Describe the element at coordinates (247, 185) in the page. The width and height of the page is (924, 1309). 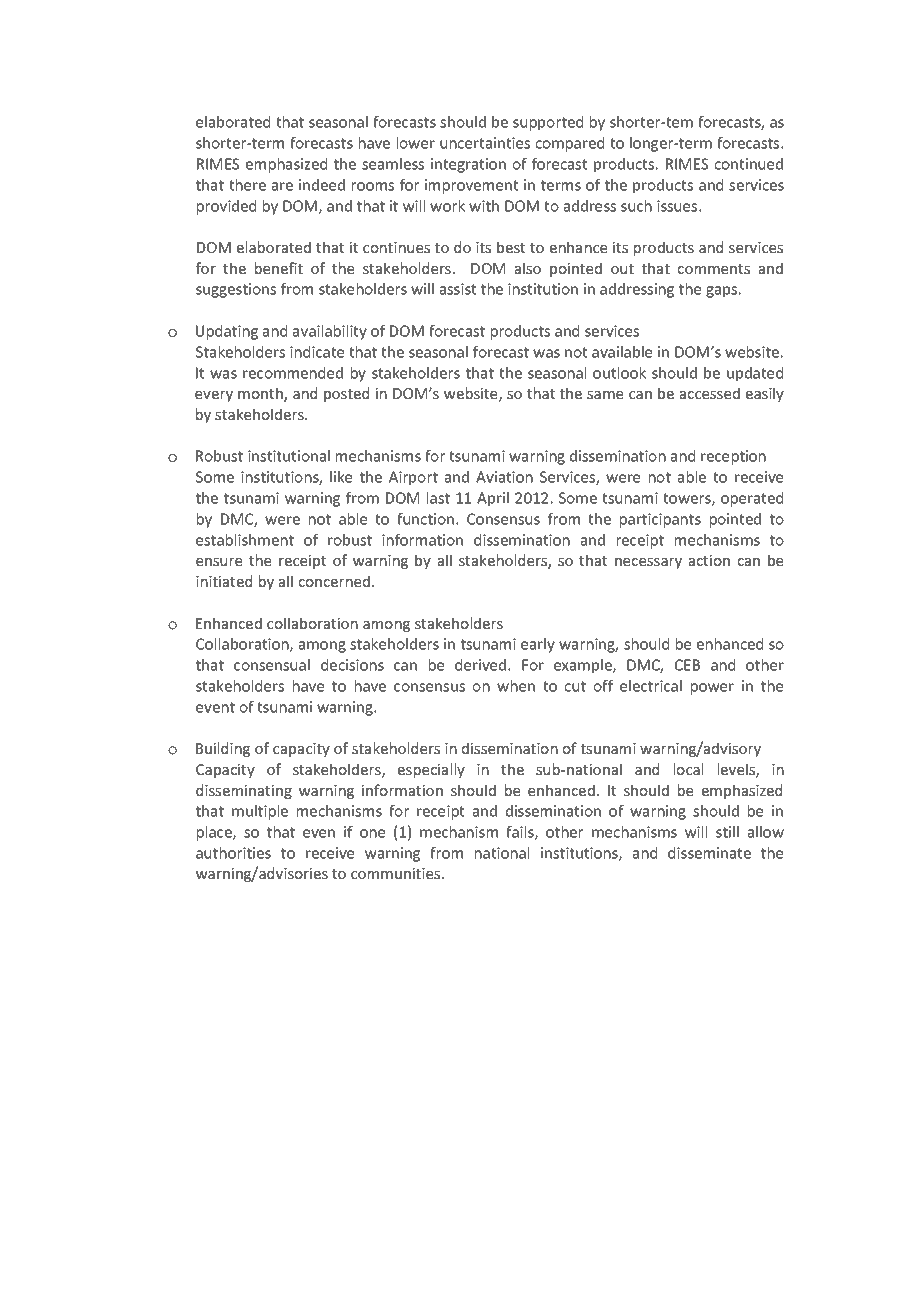
I see `there` at that location.
